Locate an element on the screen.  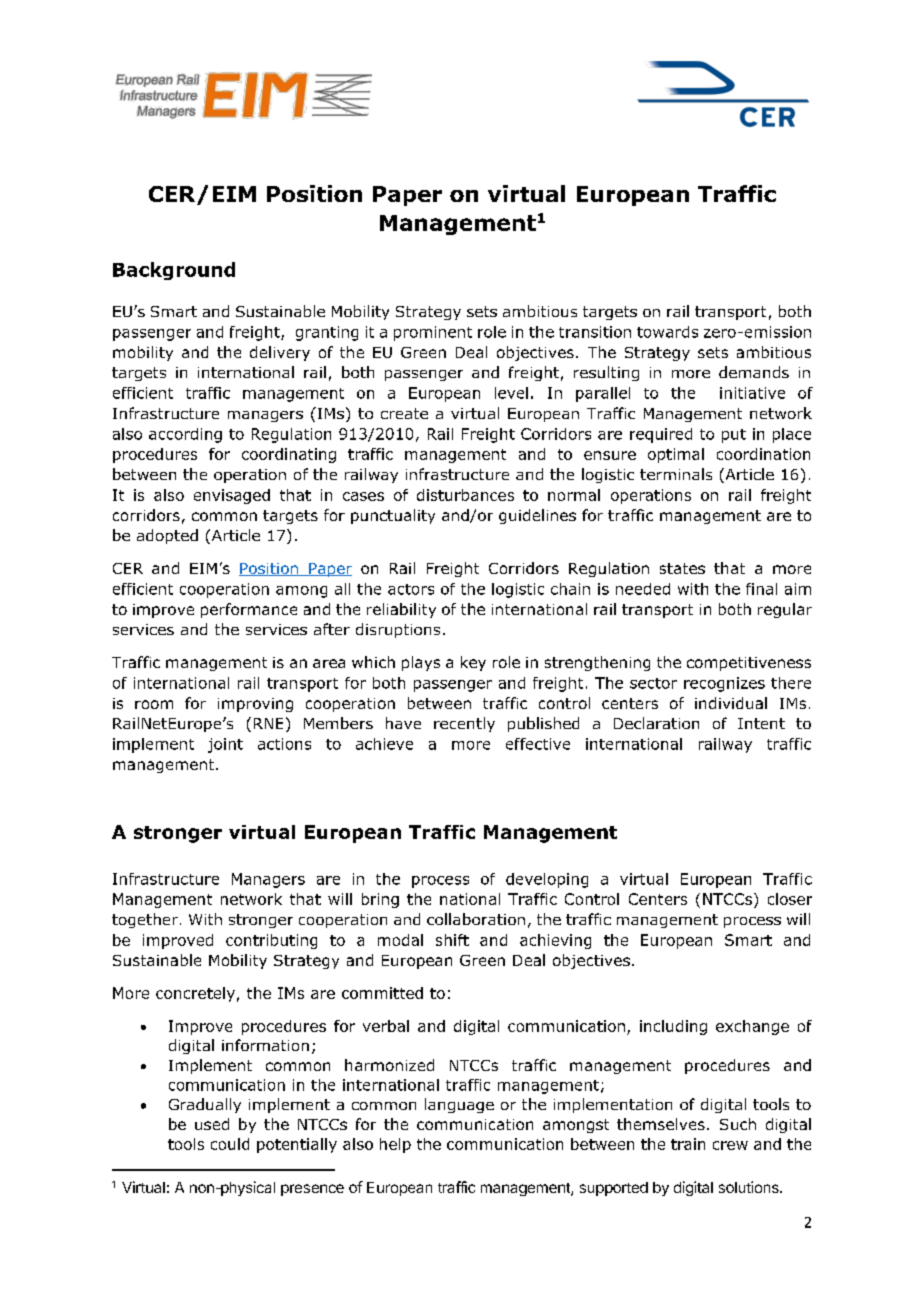
prominent is located at coordinates (433, 333).
